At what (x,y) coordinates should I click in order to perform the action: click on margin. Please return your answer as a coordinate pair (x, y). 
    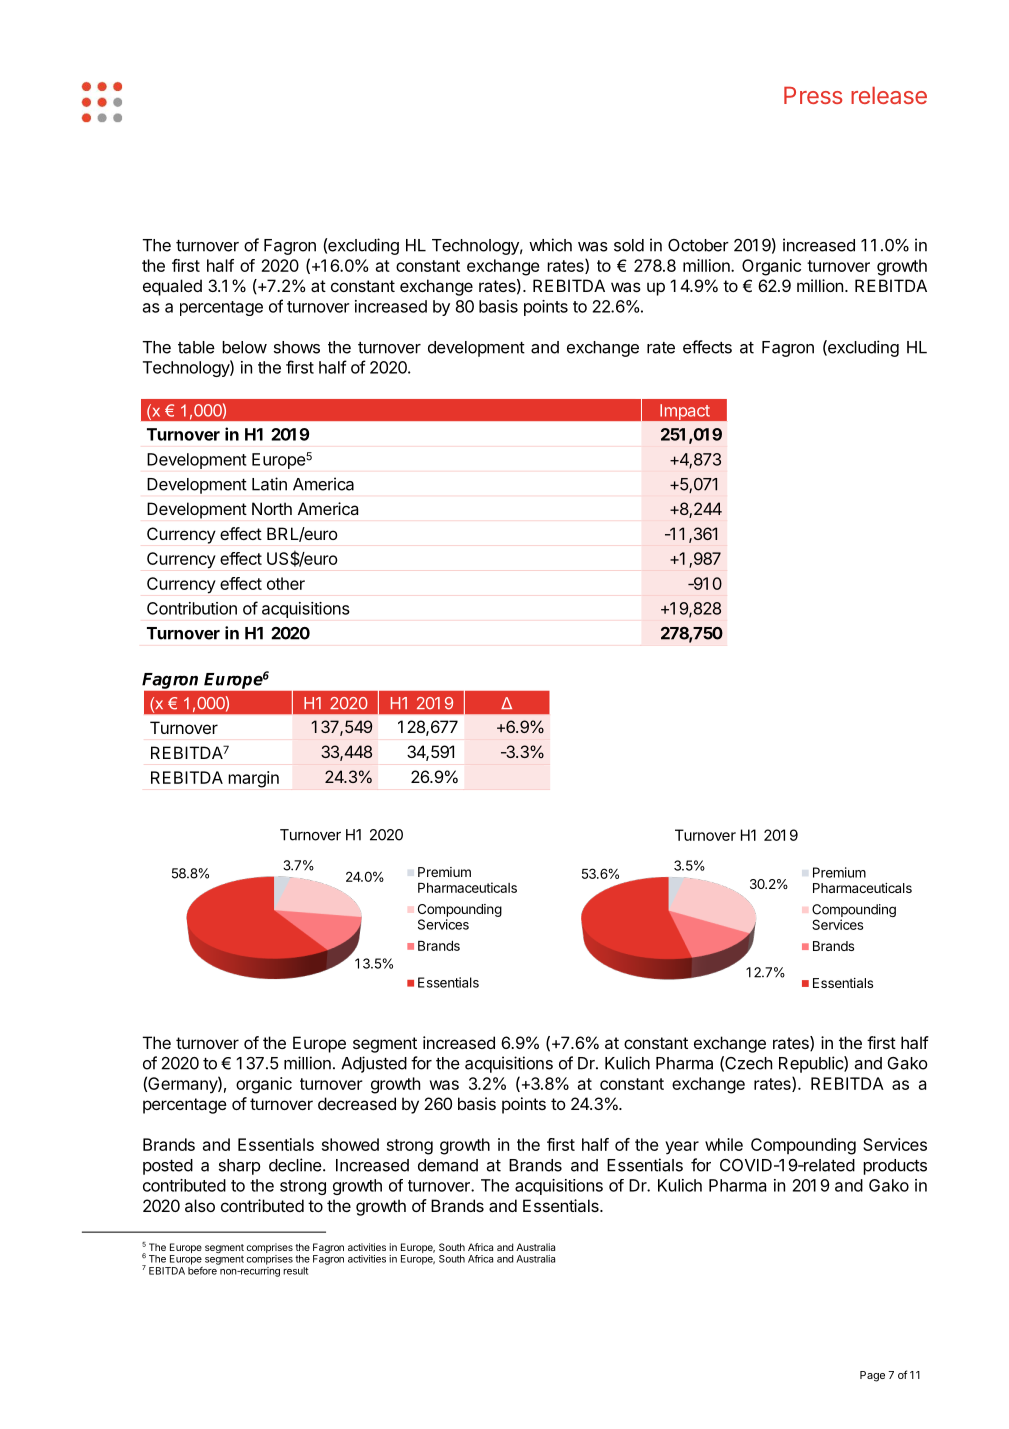
    Looking at the image, I should click on (253, 779).
